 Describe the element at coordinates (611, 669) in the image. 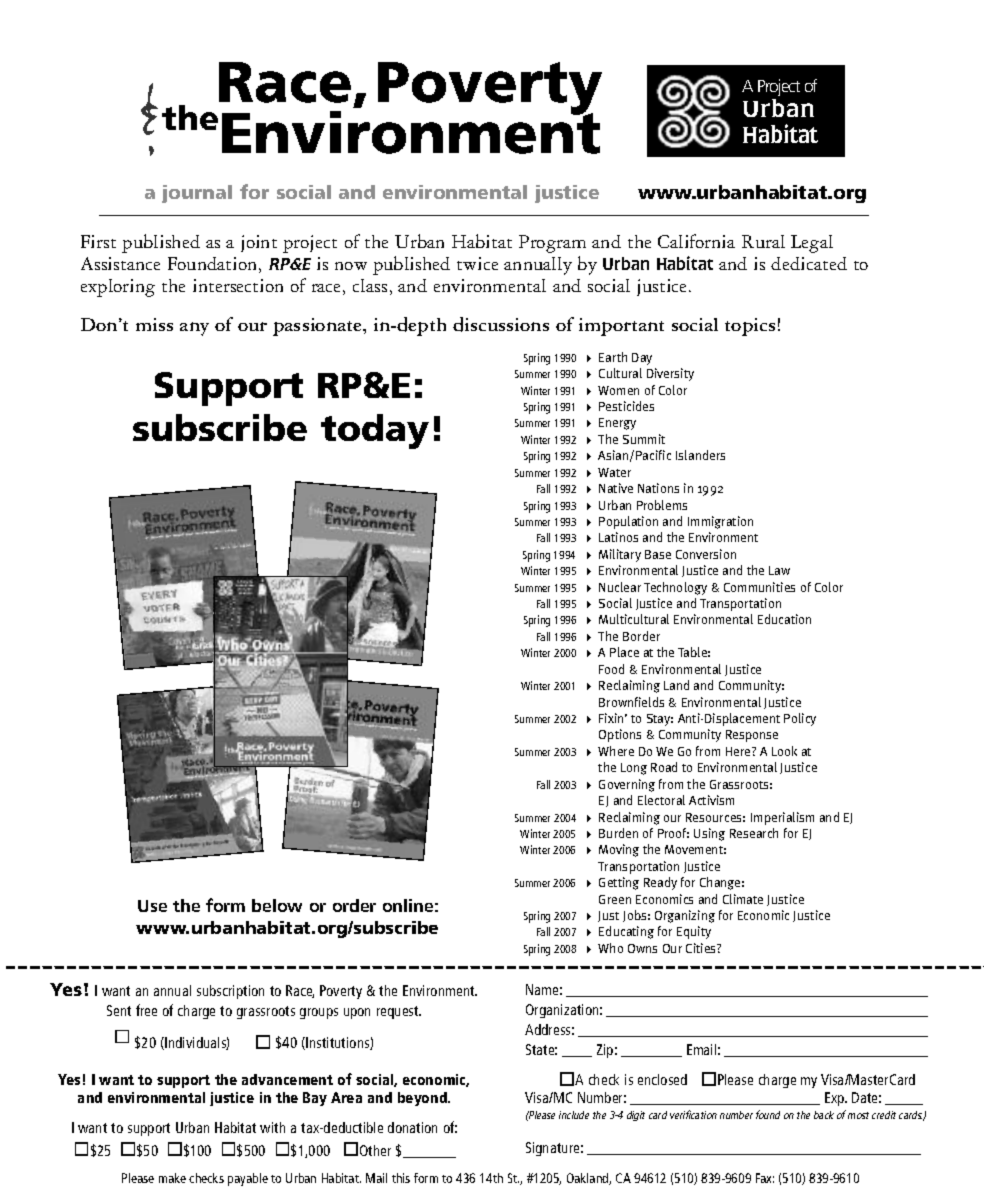

I see `Food` at that location.
